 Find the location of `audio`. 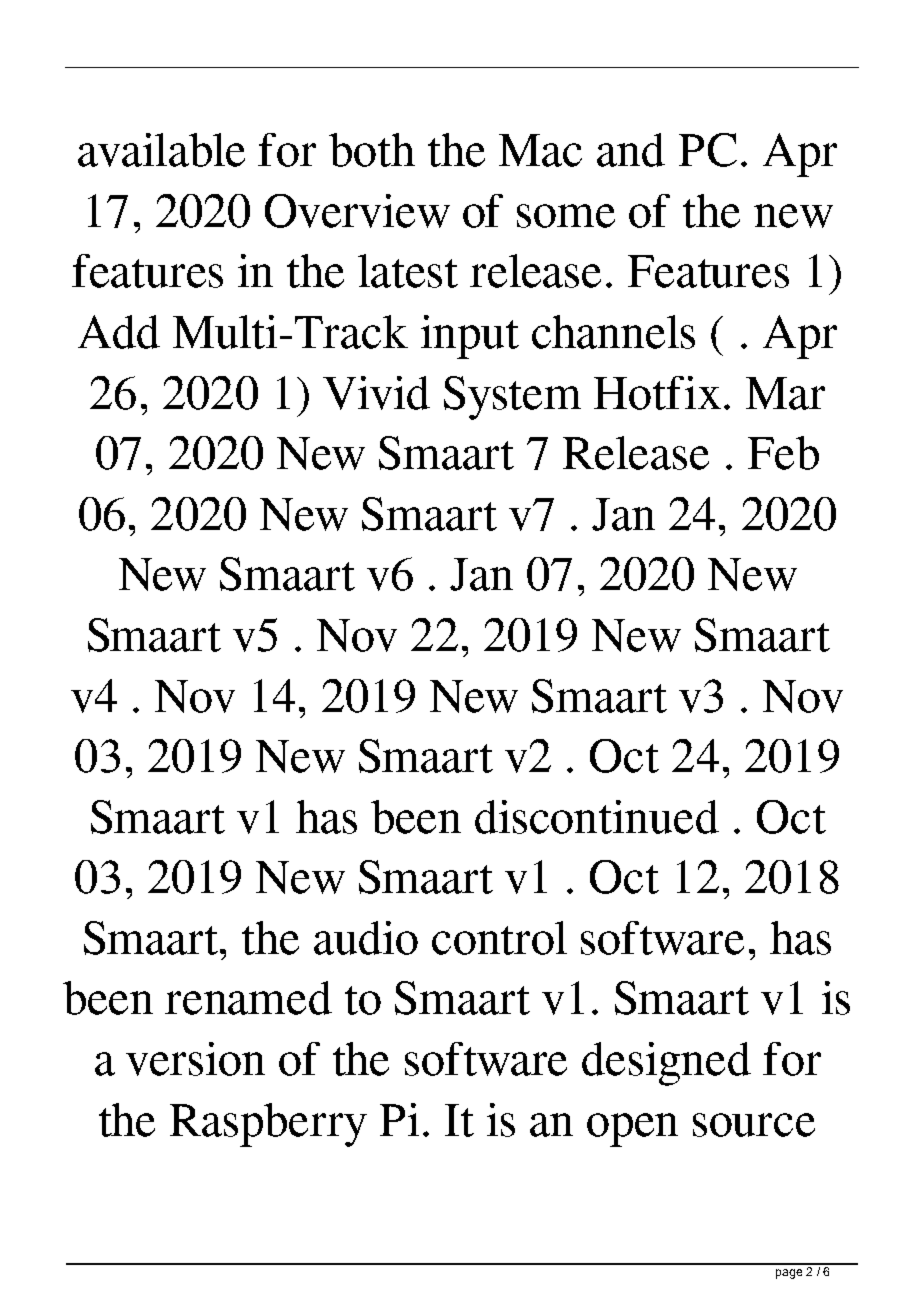

audio is located at coordinates (366, 938).
